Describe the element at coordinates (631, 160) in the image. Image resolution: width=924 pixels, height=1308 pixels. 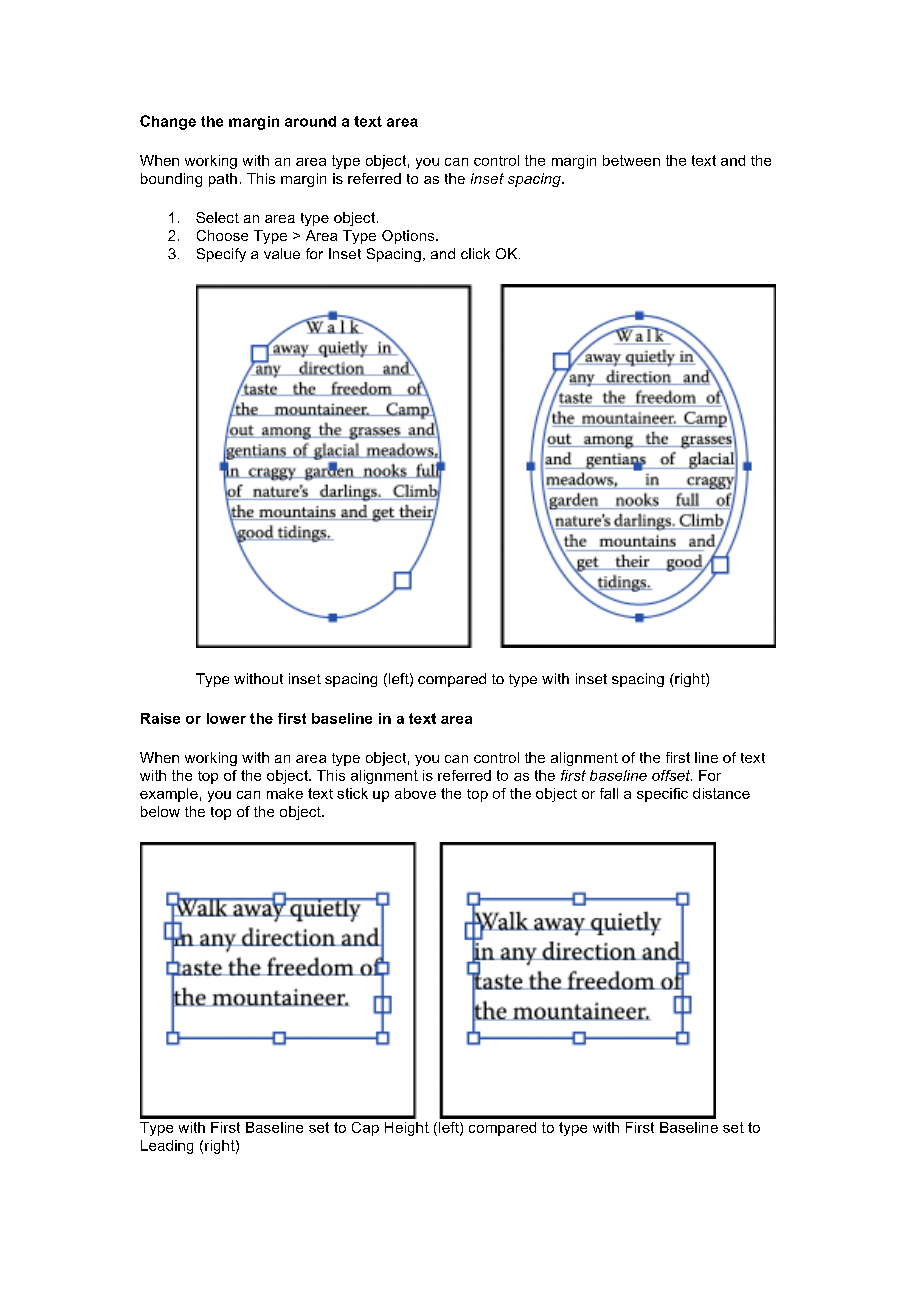
I see `between` at that location.
